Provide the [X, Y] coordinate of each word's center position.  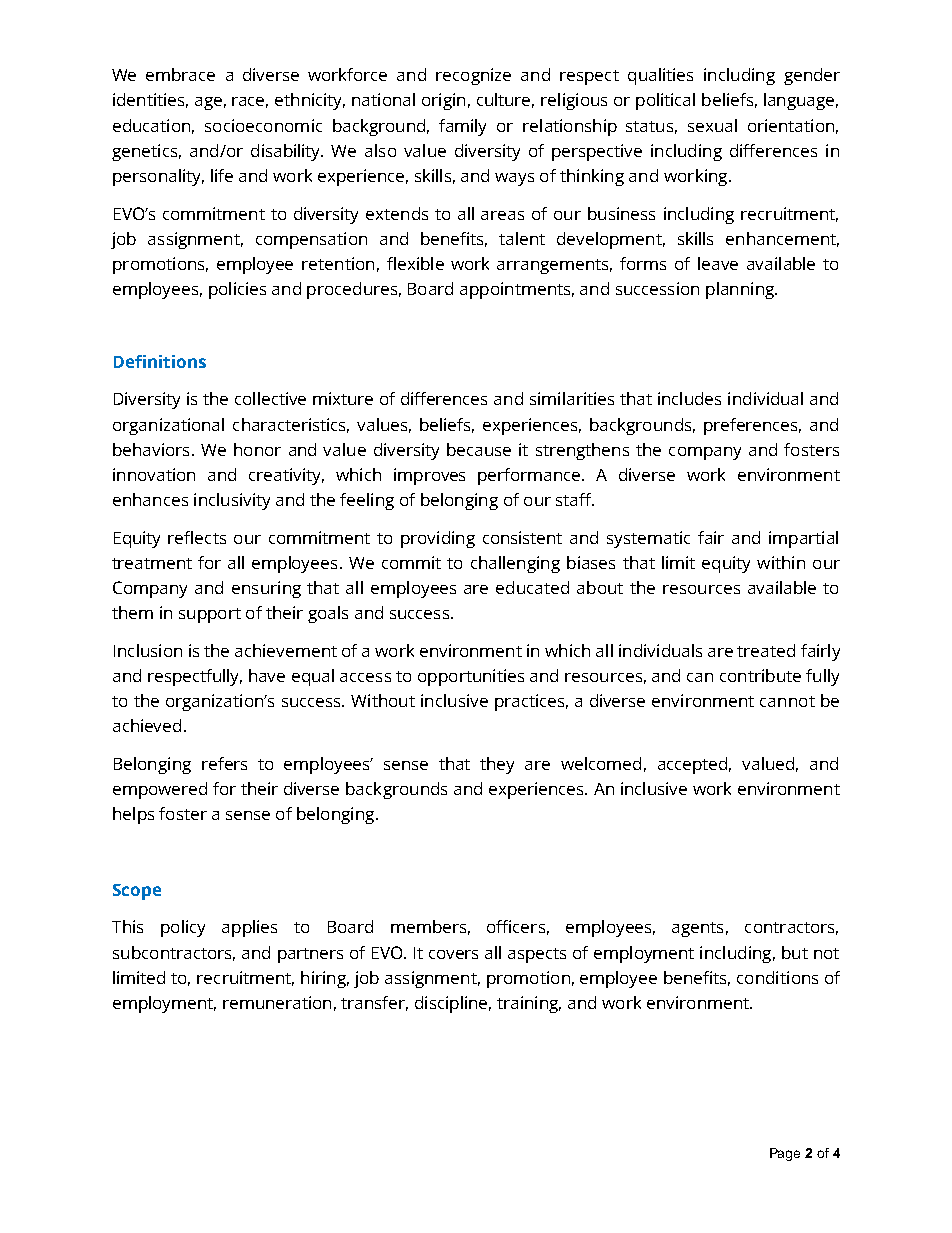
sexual [712, 125]
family [462, 127]
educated [532, 587]
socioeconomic [263, 125]
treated [766, 650]
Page [785, 1154]
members [428, 926]
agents [697, 929]
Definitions [160, 361]
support [210, 615]
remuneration [277, 1002]
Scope [137, 892]
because [479, 449]
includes [689, 398]
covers [453, 954]
